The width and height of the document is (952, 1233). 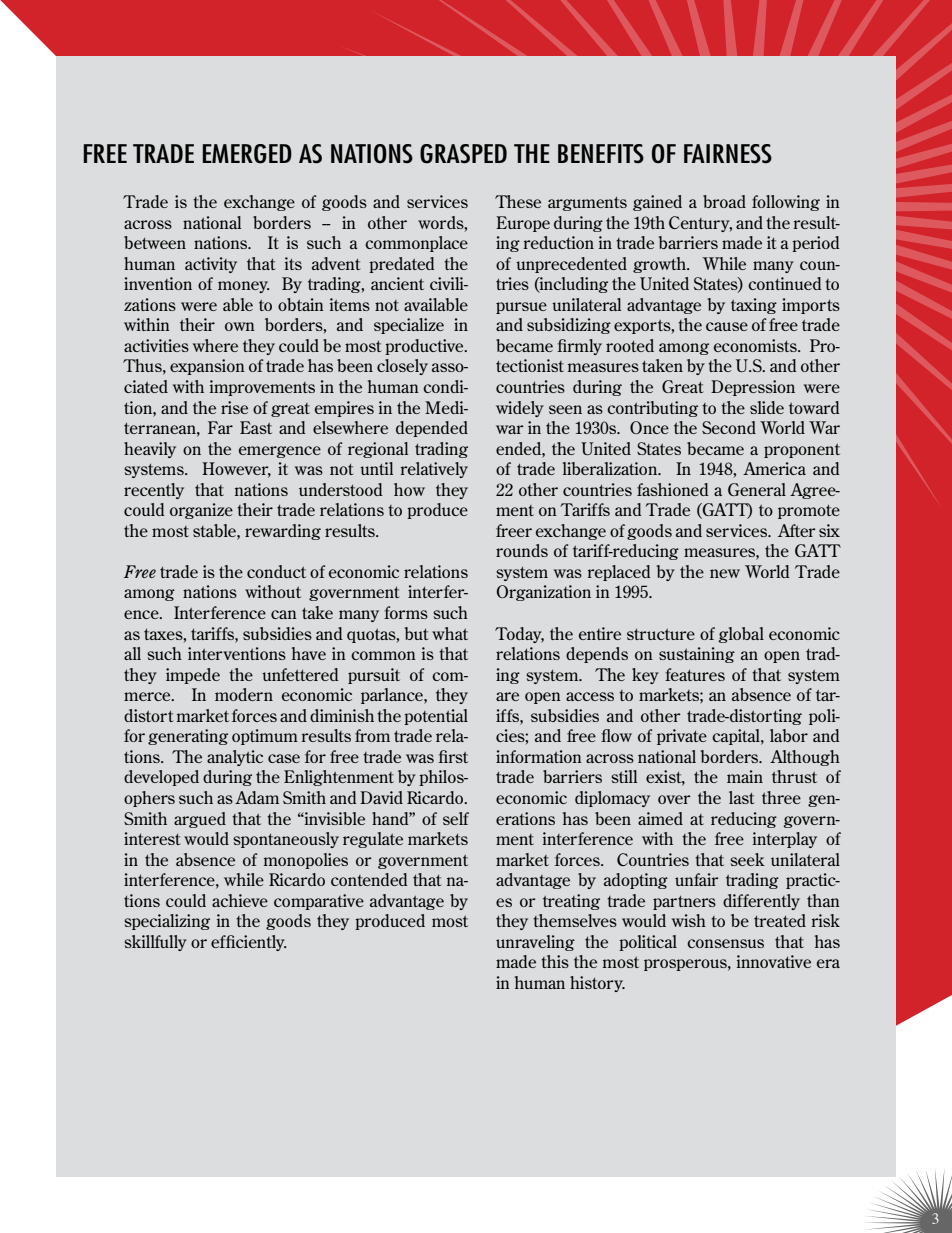 What do you see at coordinates (240, 326) in the document?
I see `own` at bounding box center [240, 326].
